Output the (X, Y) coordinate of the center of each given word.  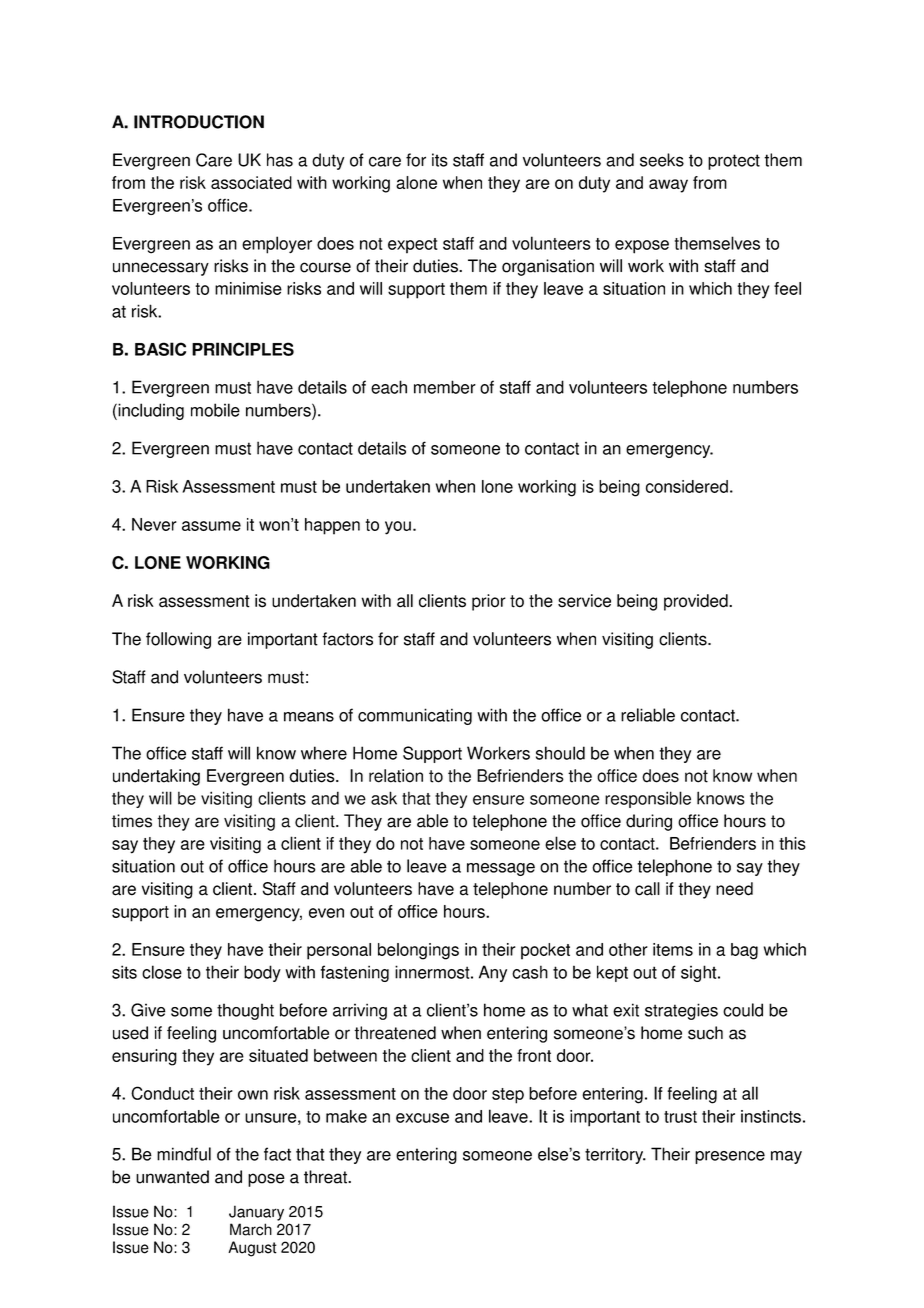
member (445, 387)
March (251, 1229)
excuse (422, 1118)
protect (734, 162)
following (178, 640)
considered (687, 486)
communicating (415, 716)
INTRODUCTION (199, 122)
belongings (418, 951)
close (162, 972)
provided (697, 602)
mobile (215, 410)
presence (730, 1157)
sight (700, 973)
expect (413, 246)
